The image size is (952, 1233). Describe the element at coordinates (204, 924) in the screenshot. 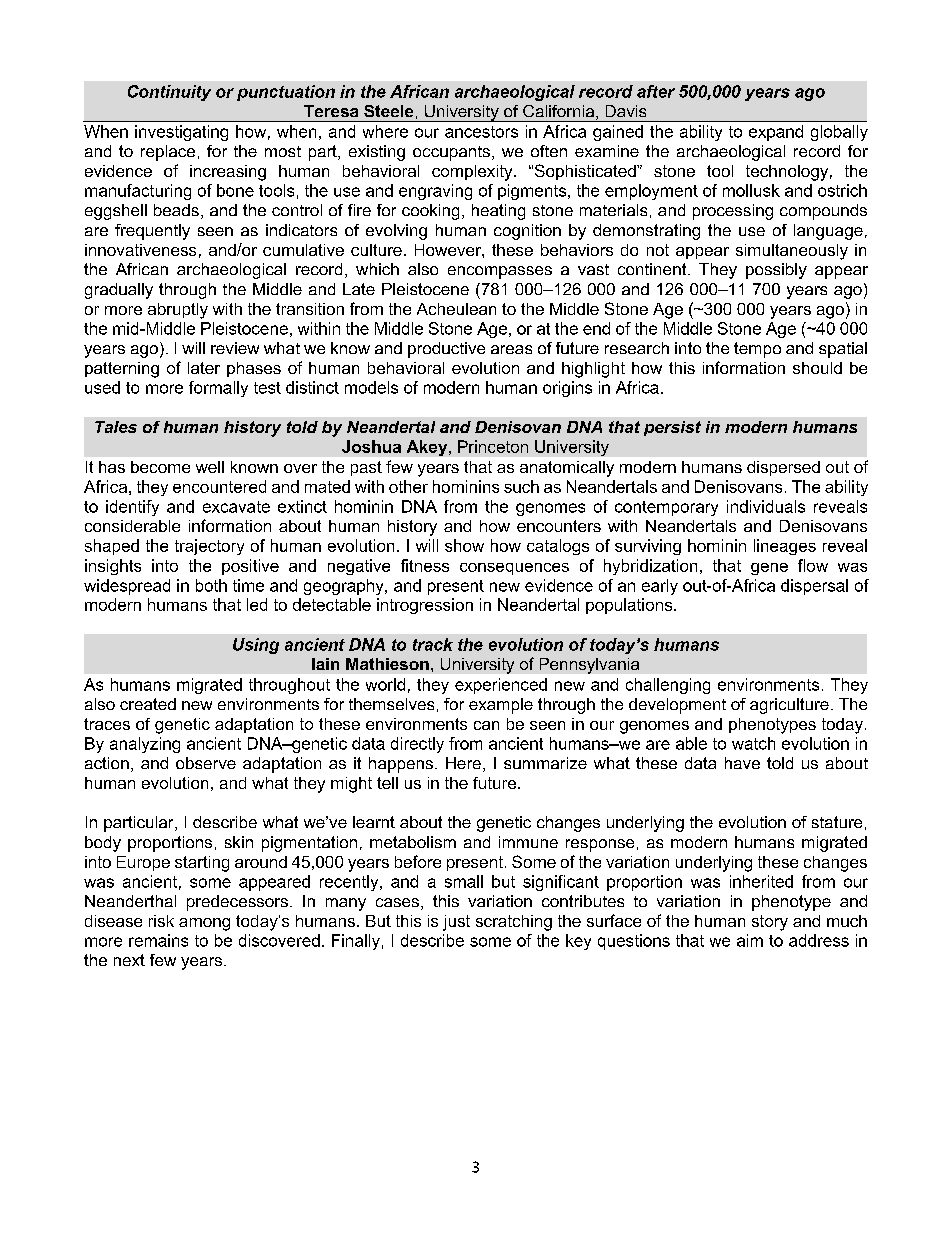

I see `among` at that location.
